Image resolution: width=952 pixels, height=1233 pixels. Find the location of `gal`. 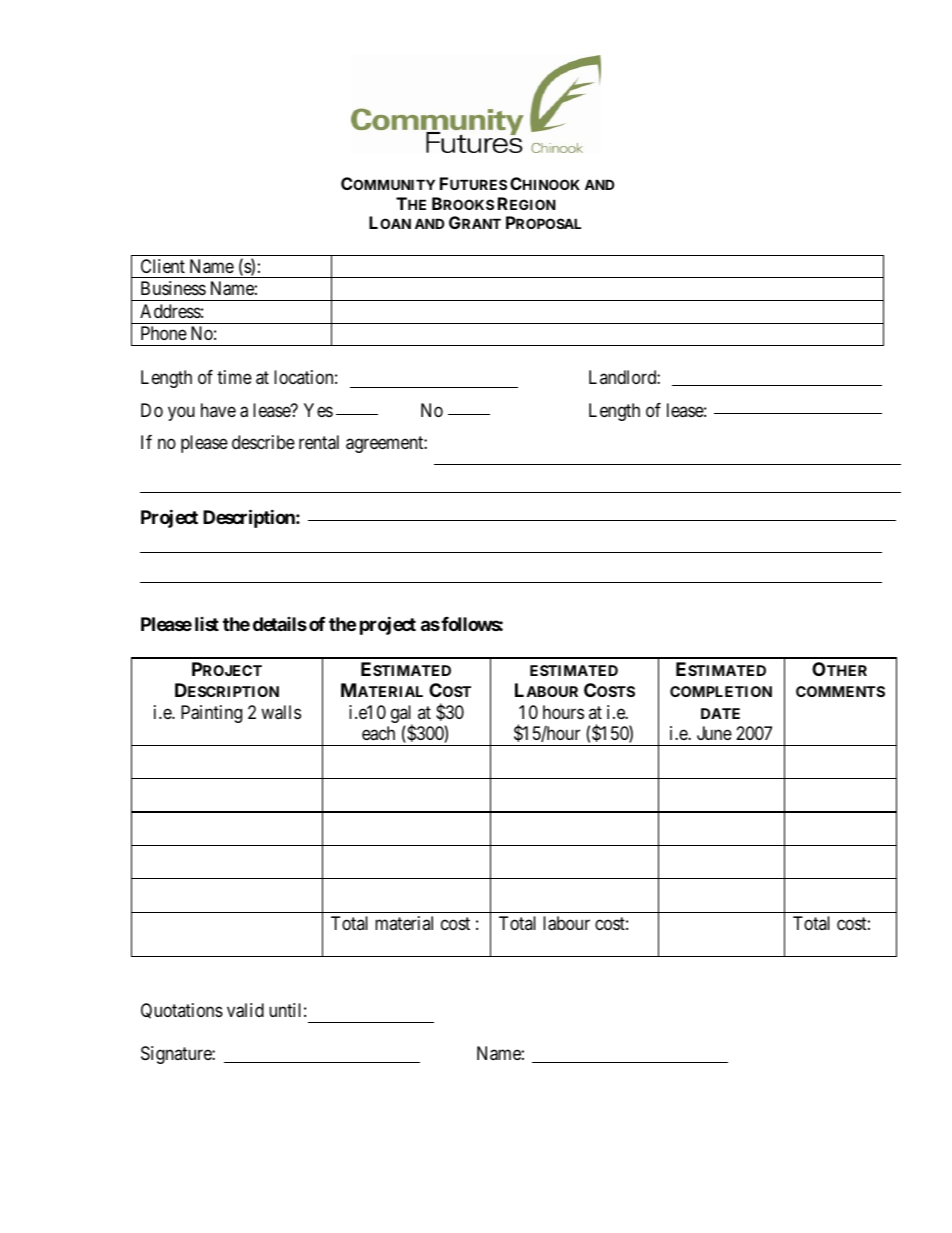

gal is located at coordinates (402, 715).
